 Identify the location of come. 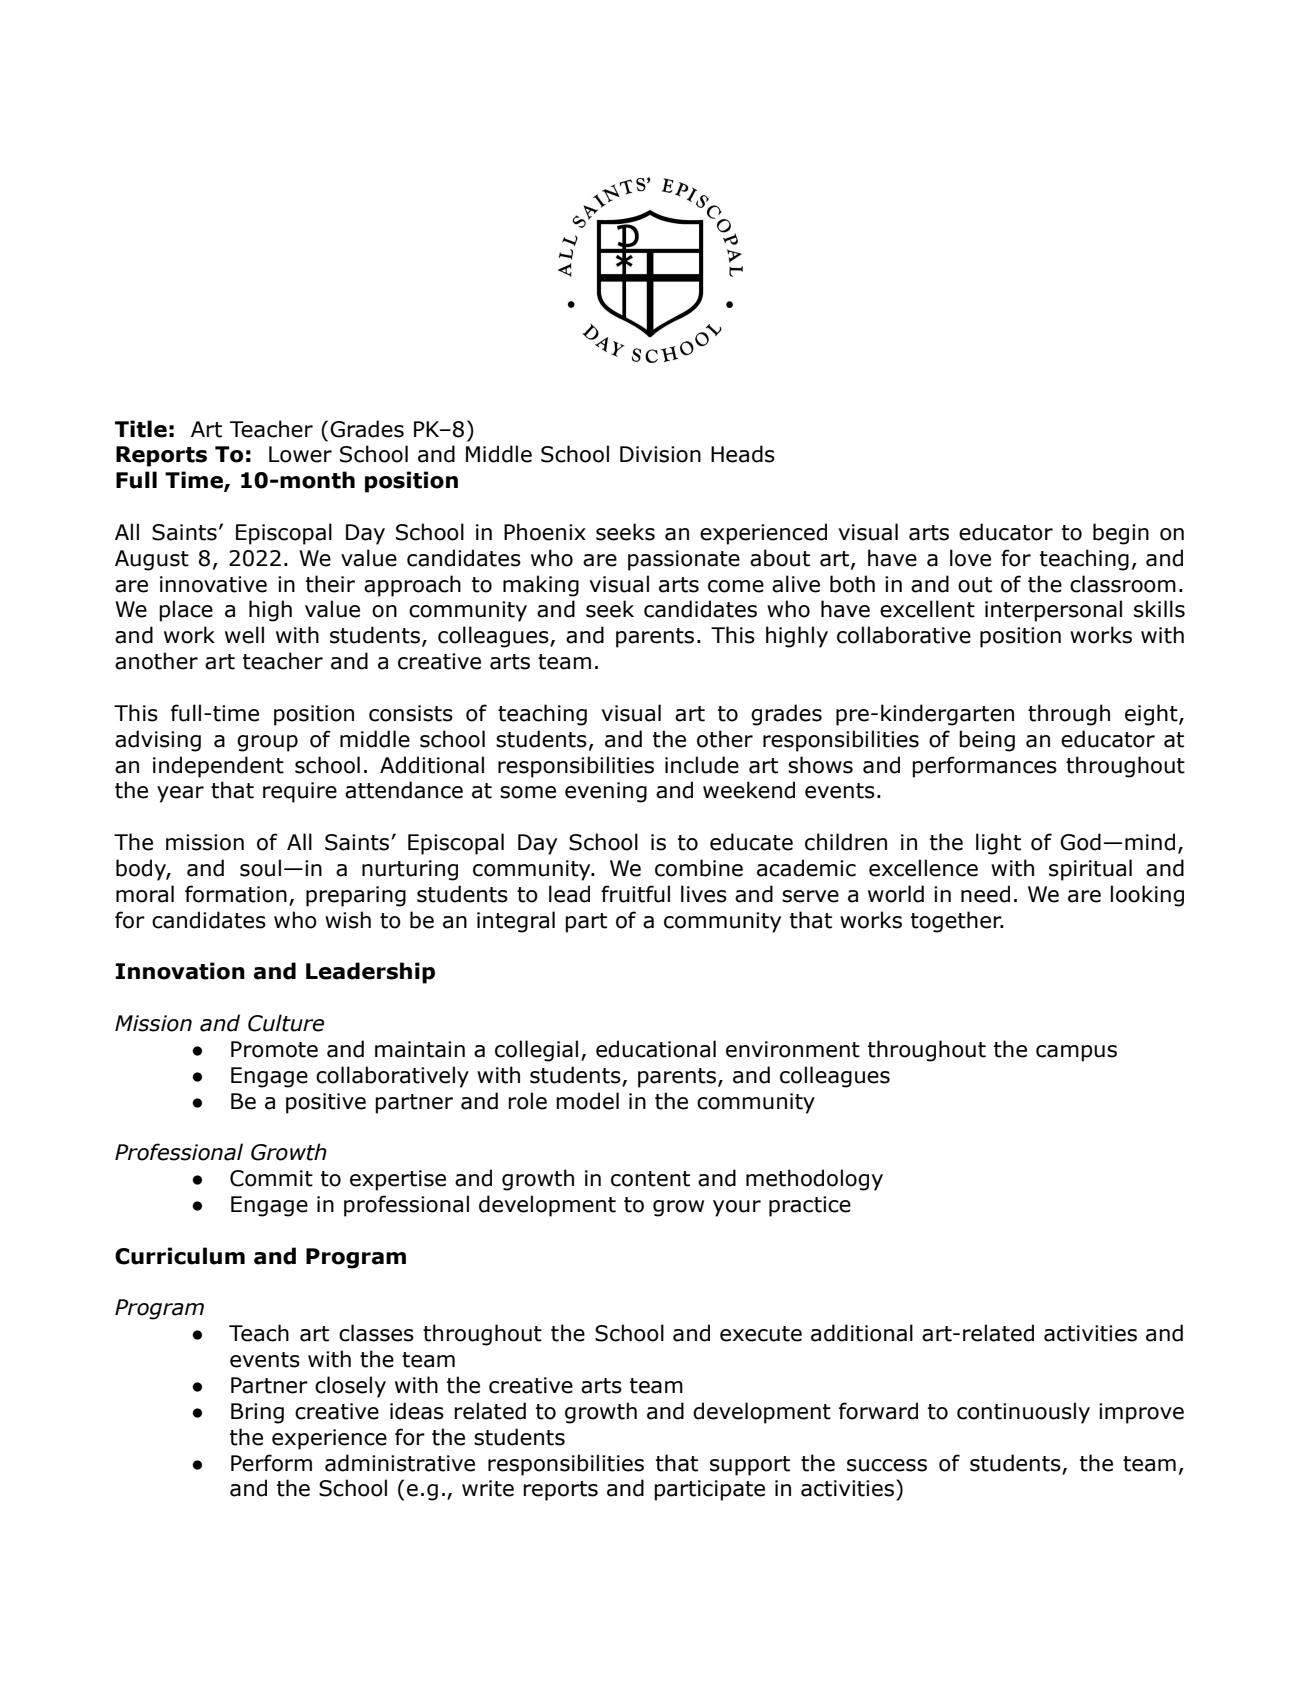
(736, 586).
